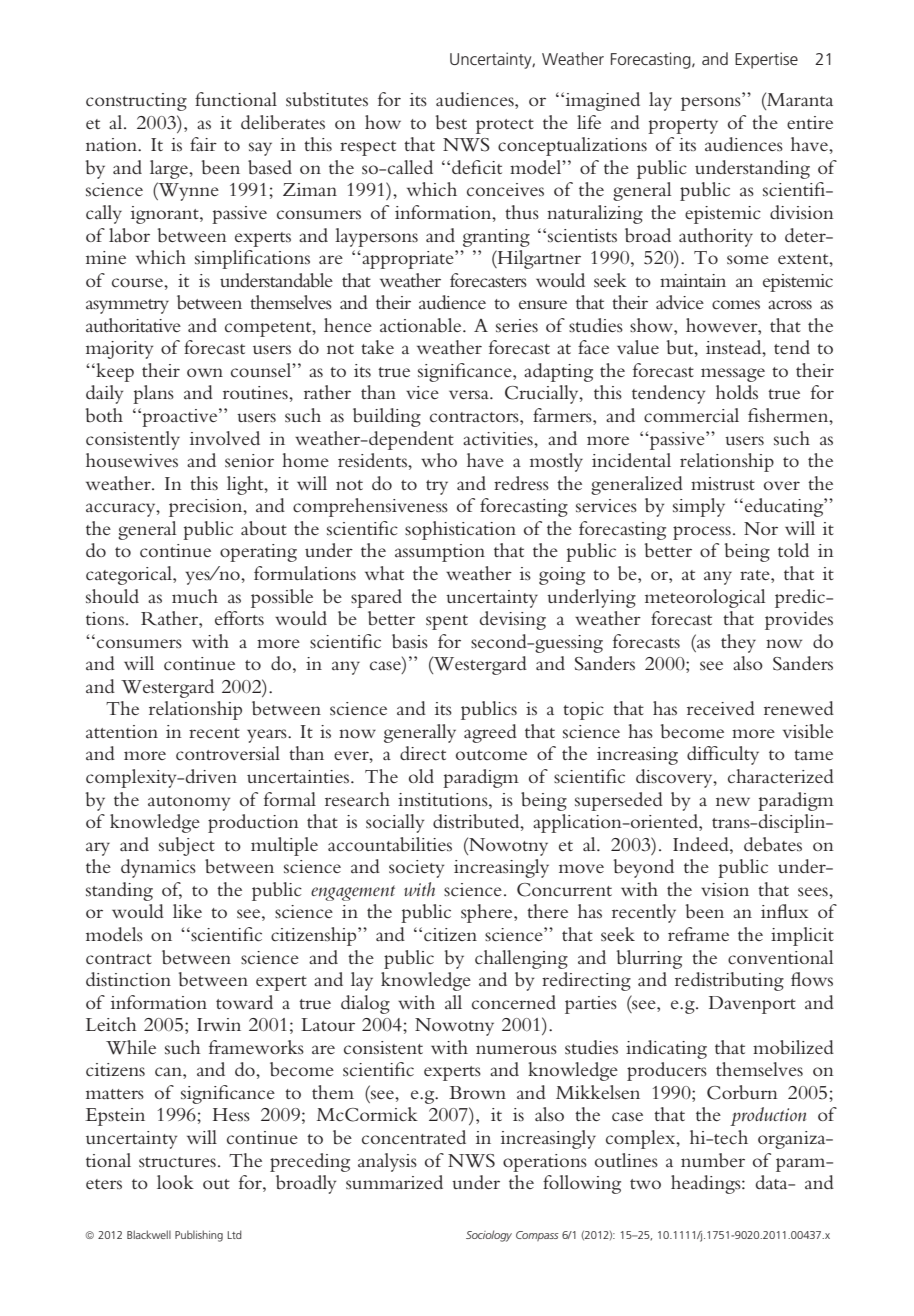 The width and height of the screenshot is (914, 1316). I want to click on best, so click(451, 122).
